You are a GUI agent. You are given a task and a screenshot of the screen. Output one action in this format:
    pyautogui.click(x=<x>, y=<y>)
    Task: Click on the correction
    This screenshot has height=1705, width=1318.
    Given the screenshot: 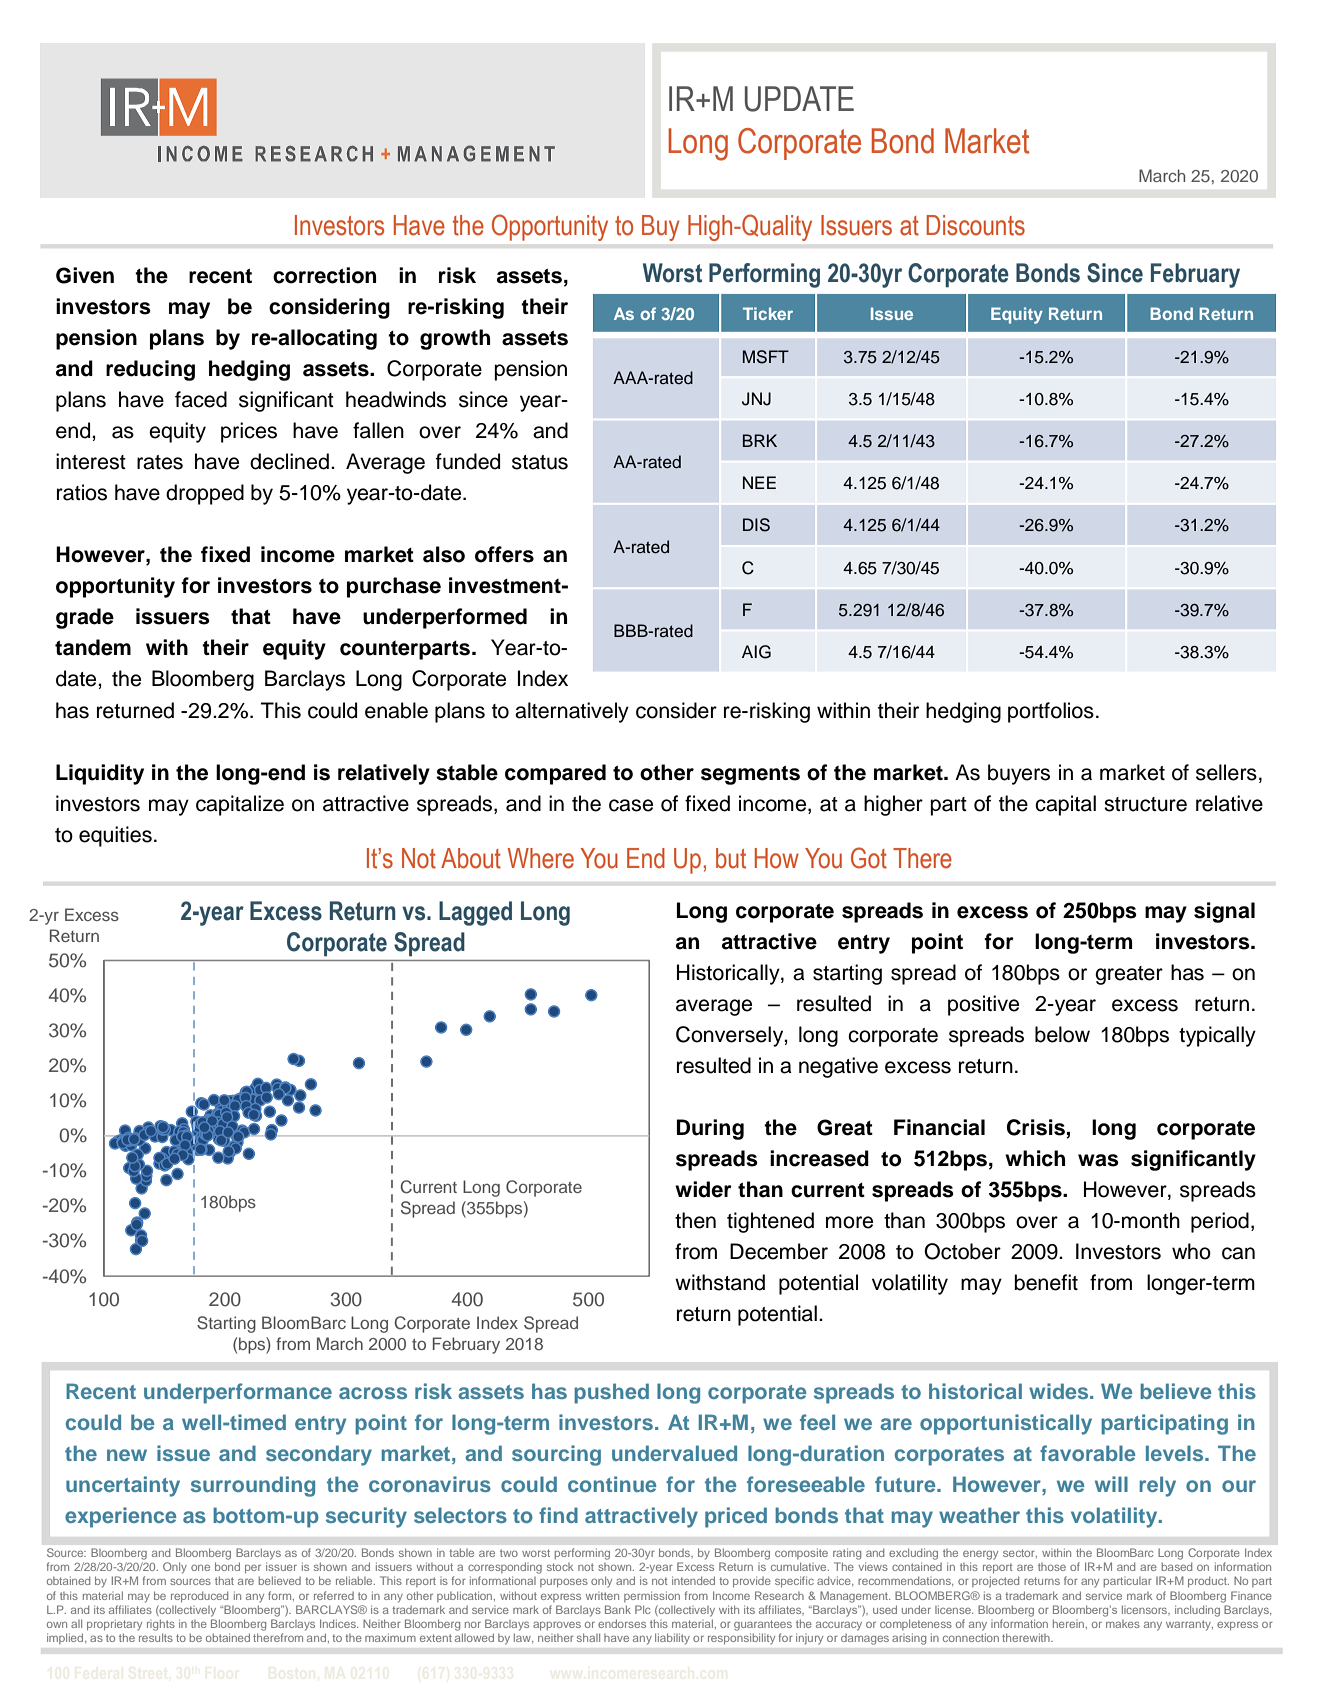 What is the action you would take?
    pyautogui.click(x=324, y=275)
